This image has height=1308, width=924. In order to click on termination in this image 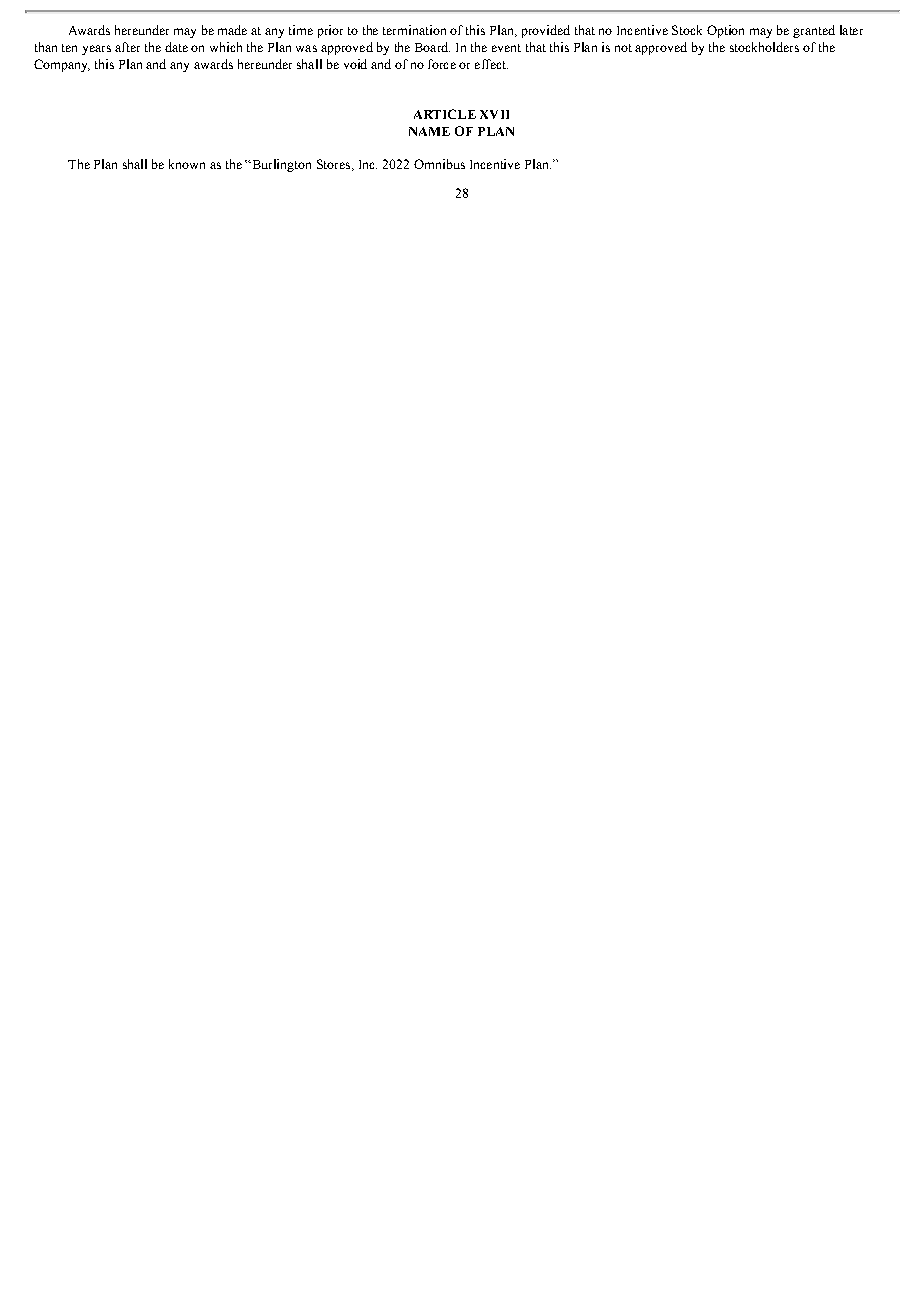, I will do `click(414, 30)`.
